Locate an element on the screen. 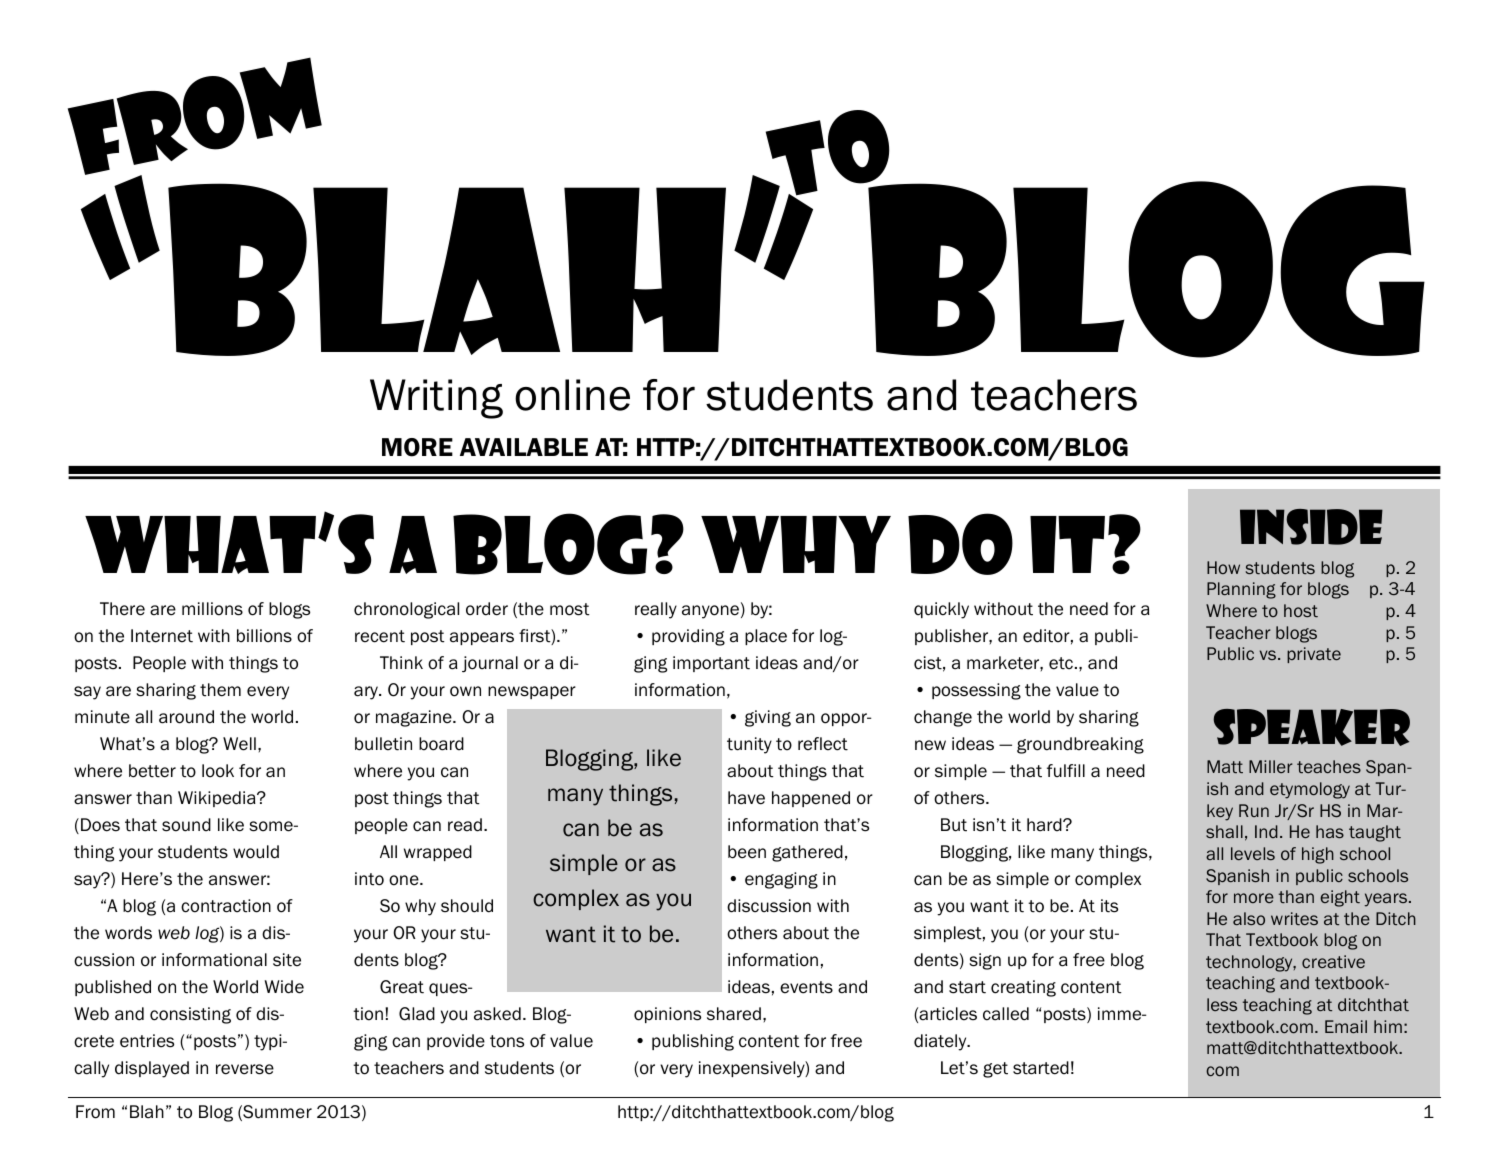 The image size is (1509, 1166). anyone is located at coordinates (710, 612).
